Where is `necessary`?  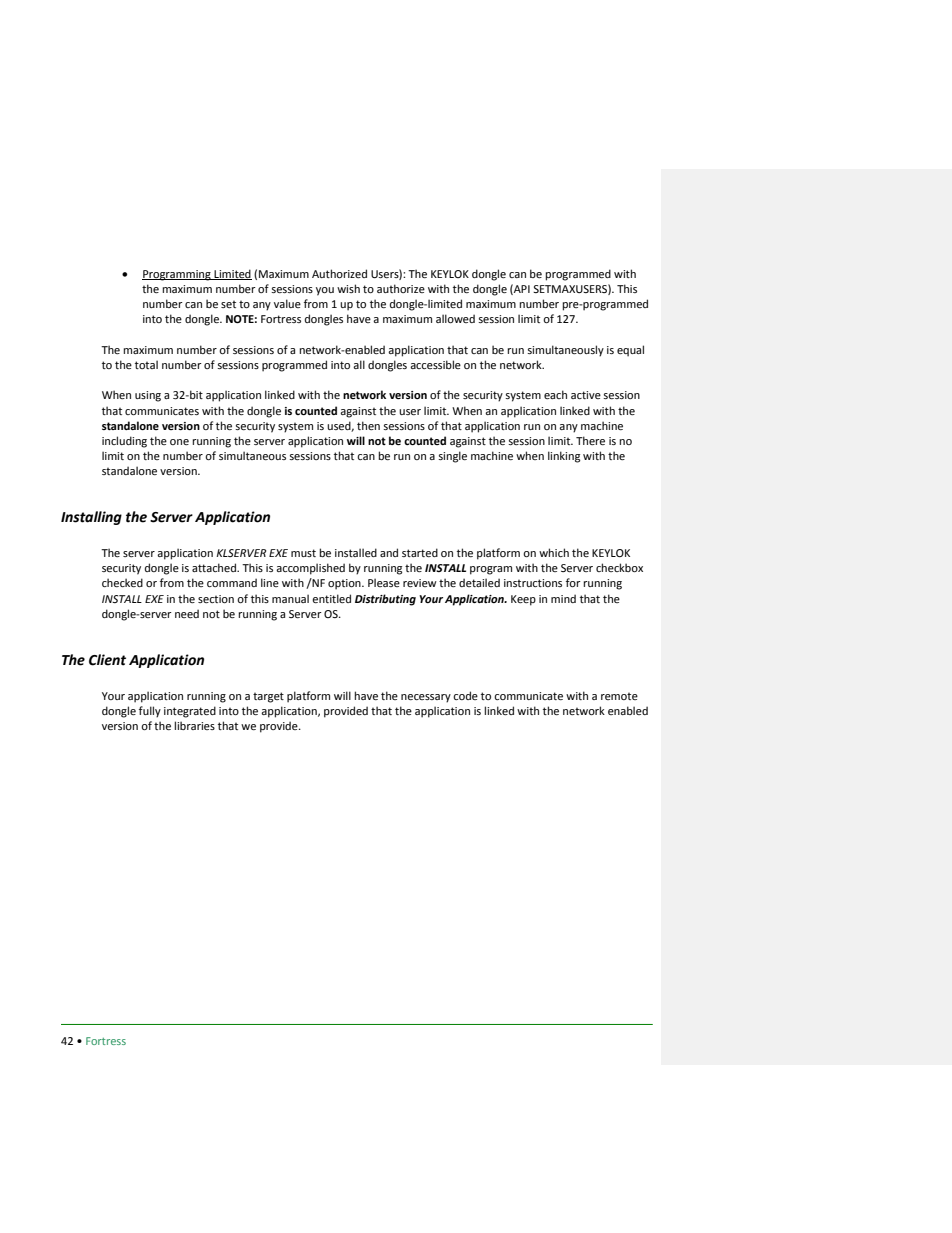 necessary is located at coordinates (426, 698).
